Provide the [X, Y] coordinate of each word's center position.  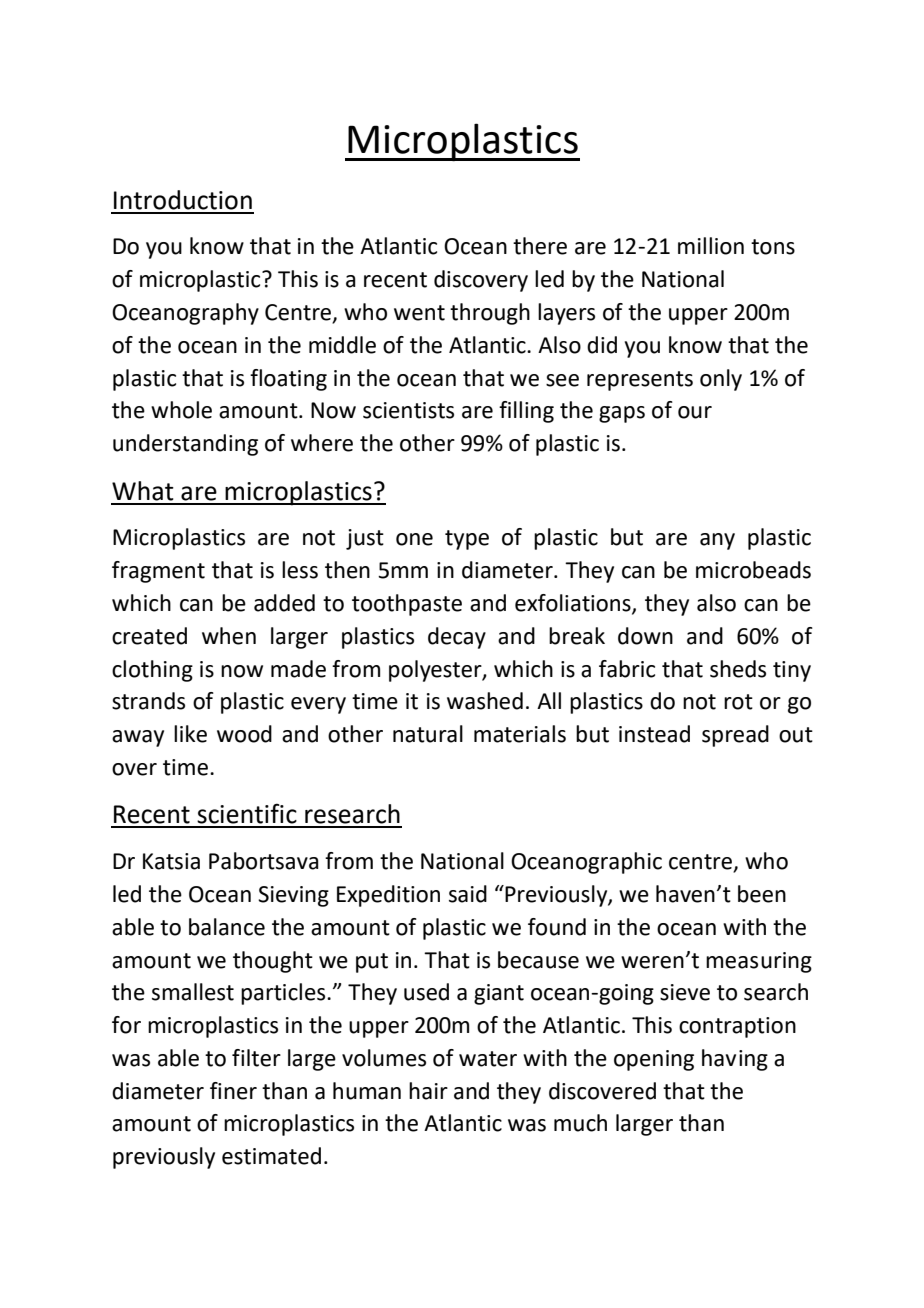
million [711, 246]
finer [233, 1091]
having [735, 1060]
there [540, 246]
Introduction [183, 200]
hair [428, 1091]
